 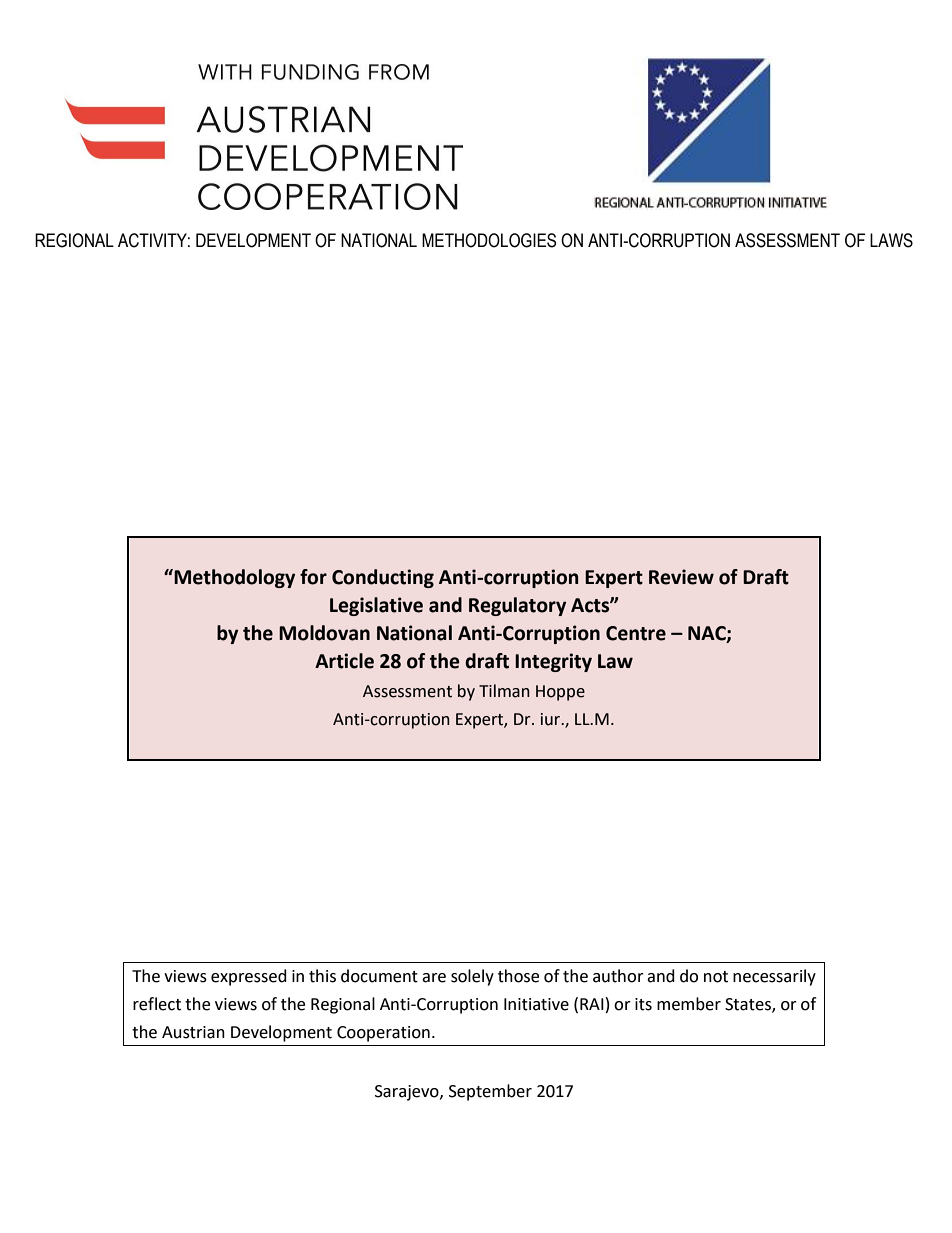 What do you see at coordinates (553, 662) in the image?
I see `Integrity` at bounding box center [553, 662].
